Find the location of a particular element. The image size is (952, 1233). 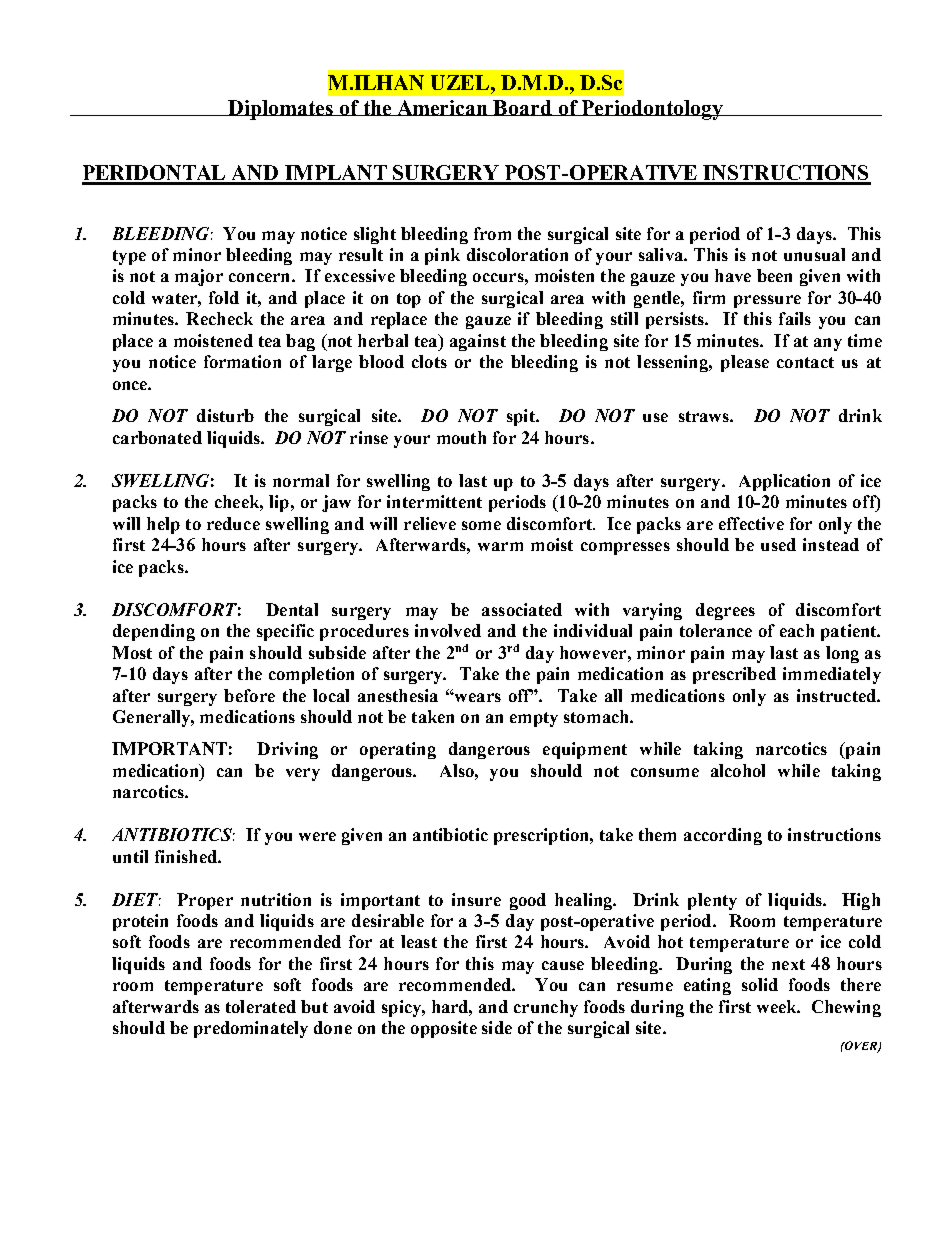

type is located at coordinates (129, 257).
